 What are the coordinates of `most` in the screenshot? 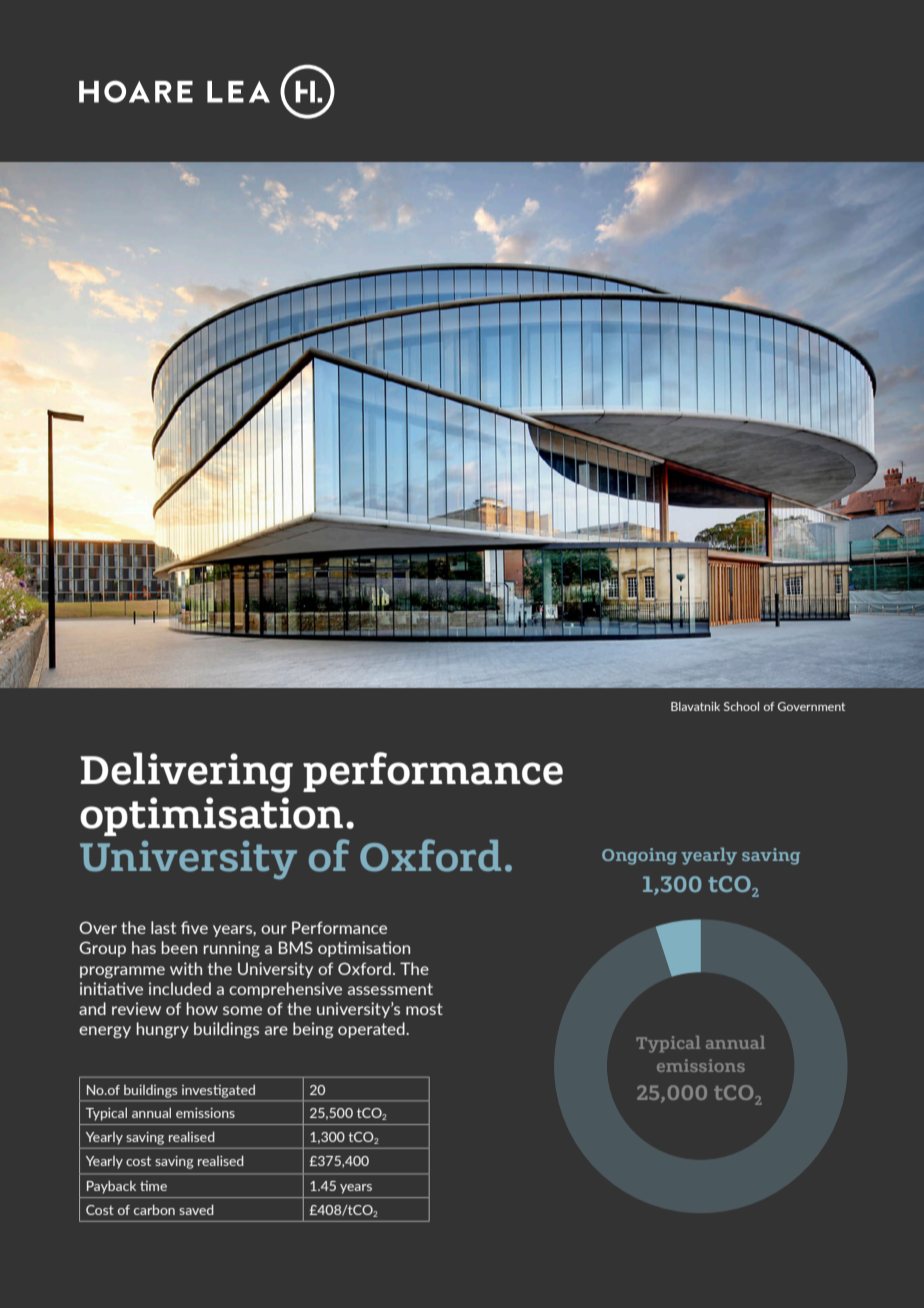 It's located at (424, 1009).
